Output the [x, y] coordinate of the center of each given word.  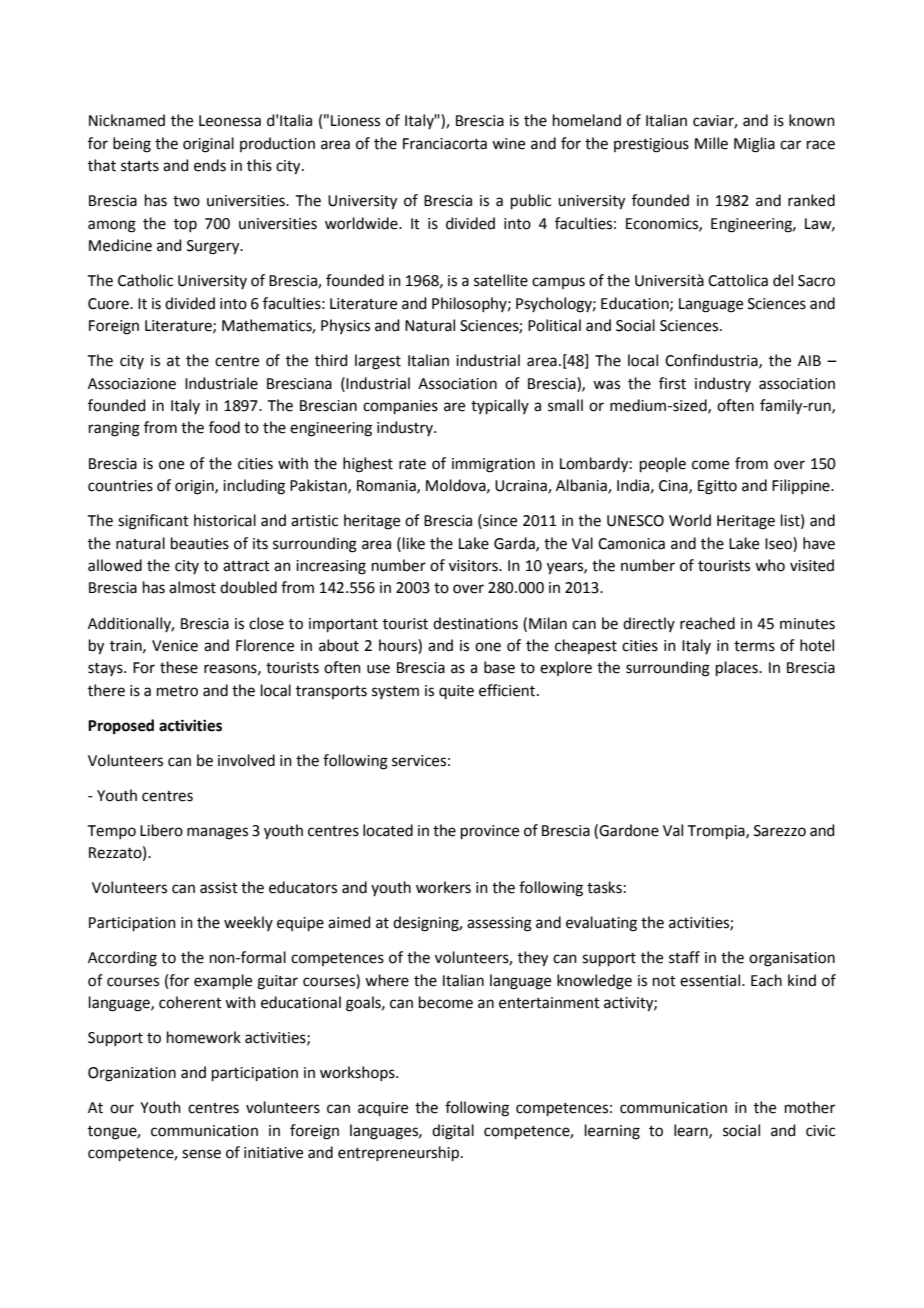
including [254, 487]
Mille [711, 143]
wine [508, 144]
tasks [604, 887]
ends [210, 165]
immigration [493, 465]
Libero [161, 830]
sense [201, 1154]
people [663, 464]
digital [453, 1132]
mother [810, 1107]
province [490, 832]
